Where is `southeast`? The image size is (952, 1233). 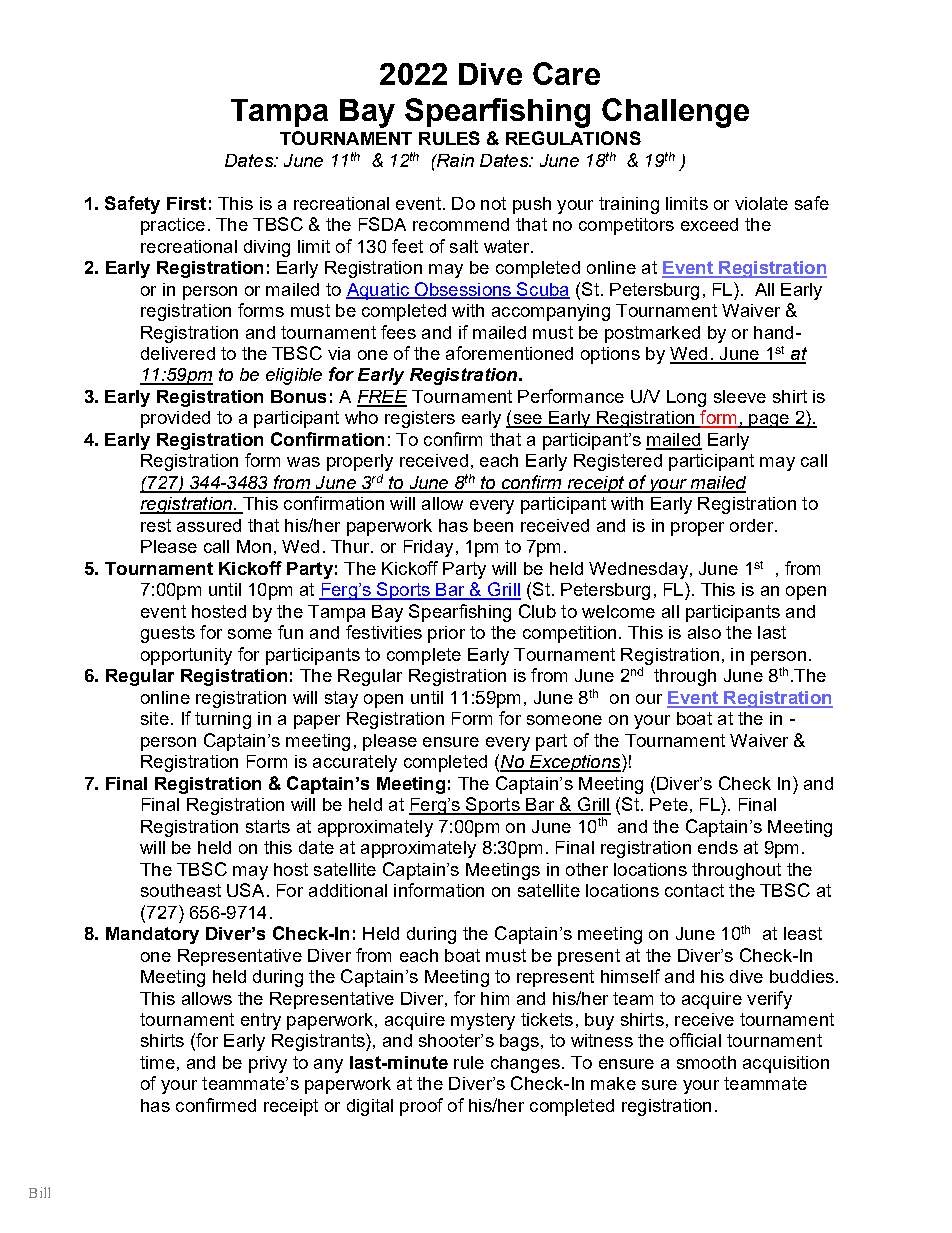
southeast is located at coordinates (181, 890).
